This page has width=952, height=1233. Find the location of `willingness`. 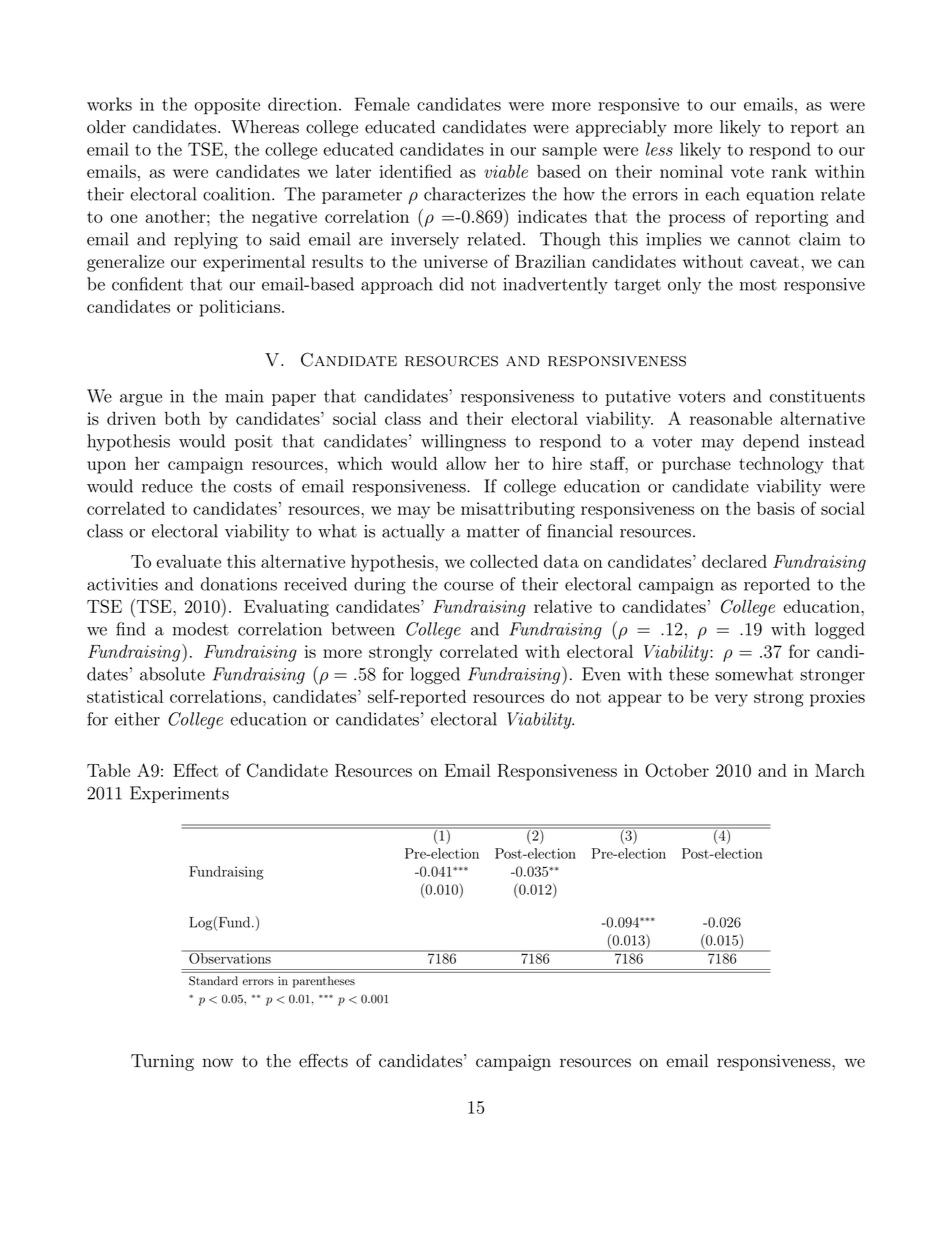

willingness is located at coordinates (463, 442).
